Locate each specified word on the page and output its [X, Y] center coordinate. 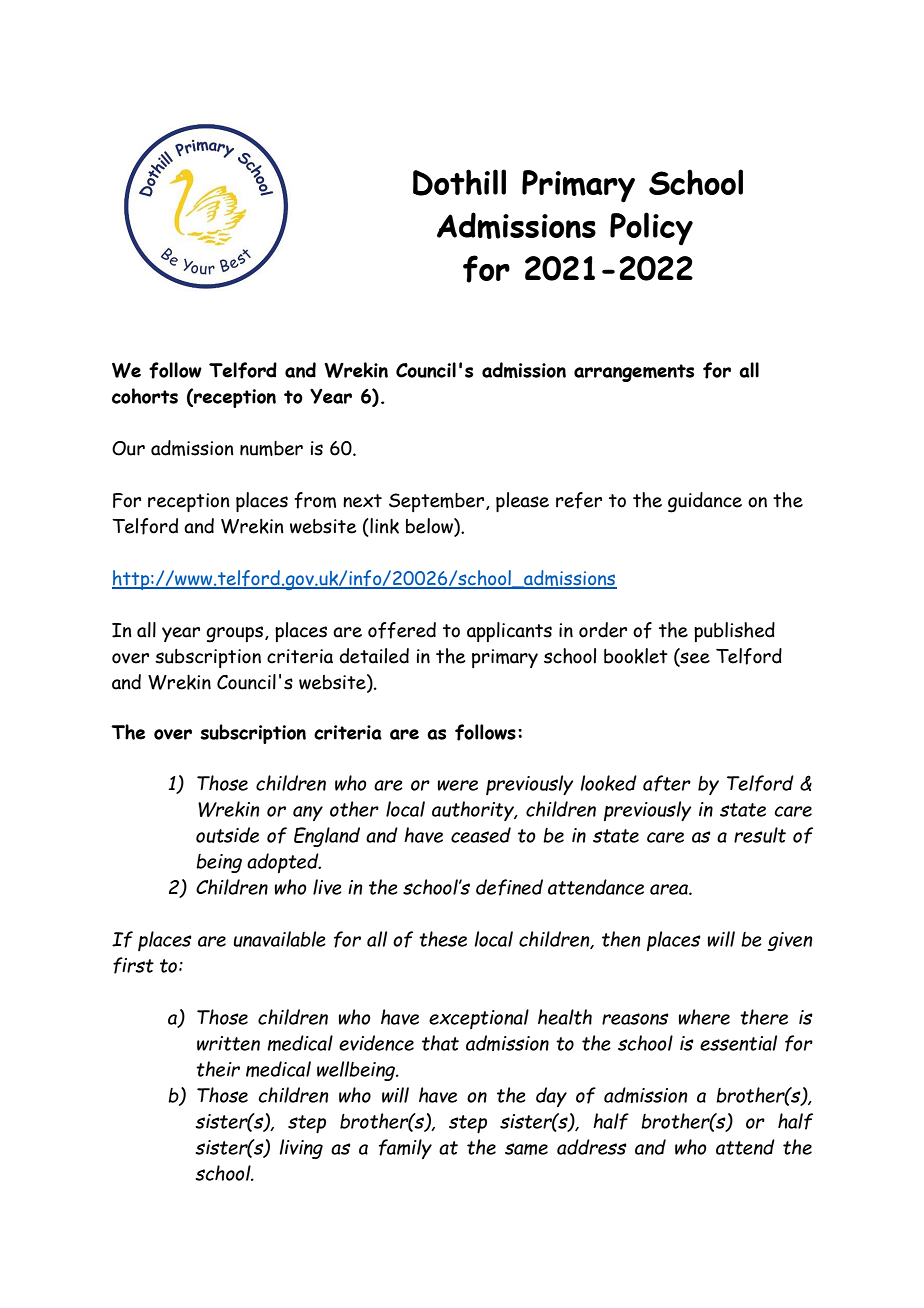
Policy [651, 229]
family [405, 1149]
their [218, 1069]
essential [738, 1043]
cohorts [145, 396]
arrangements [634, 373]
